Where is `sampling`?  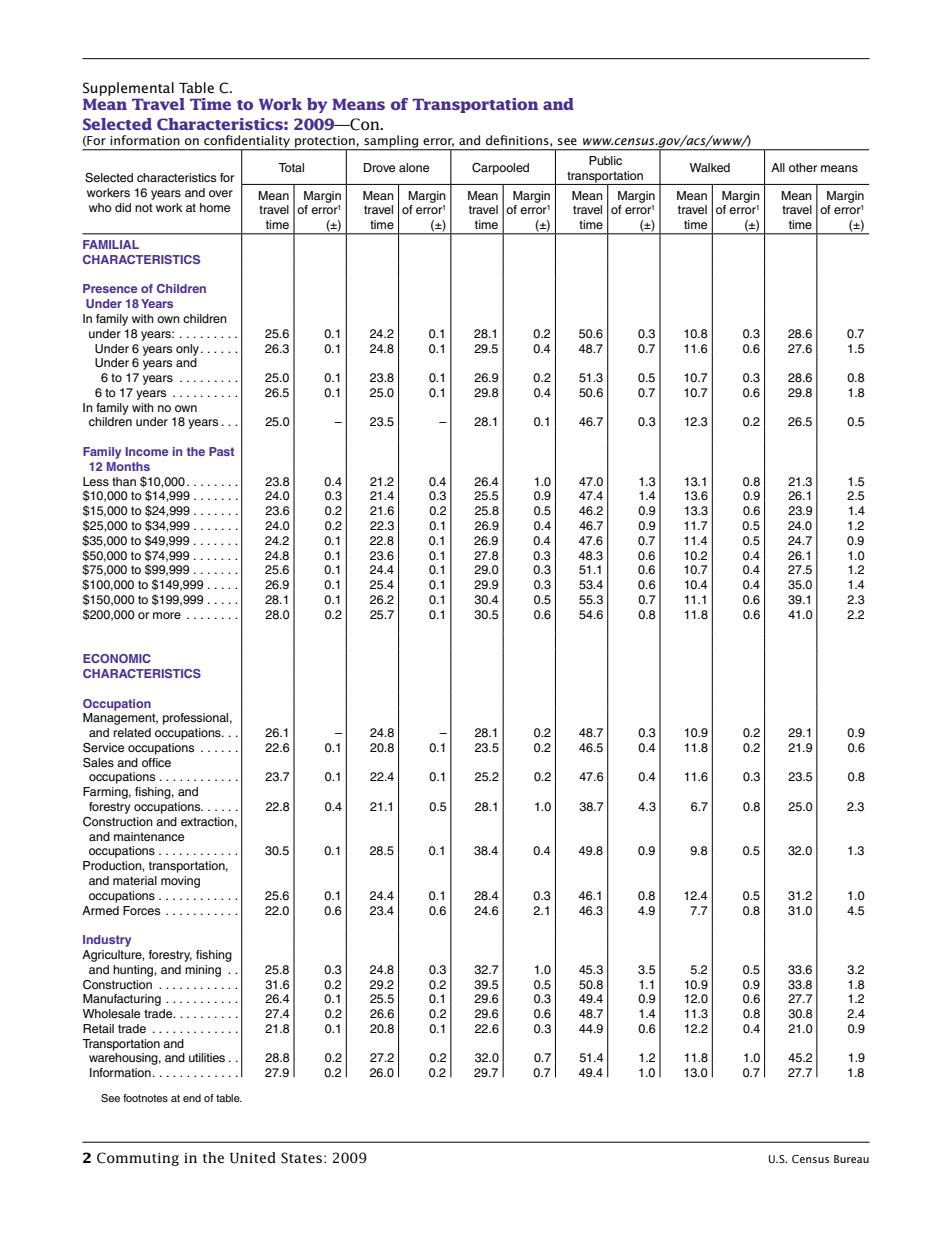
sampling is located at coordinates (391, 142).
